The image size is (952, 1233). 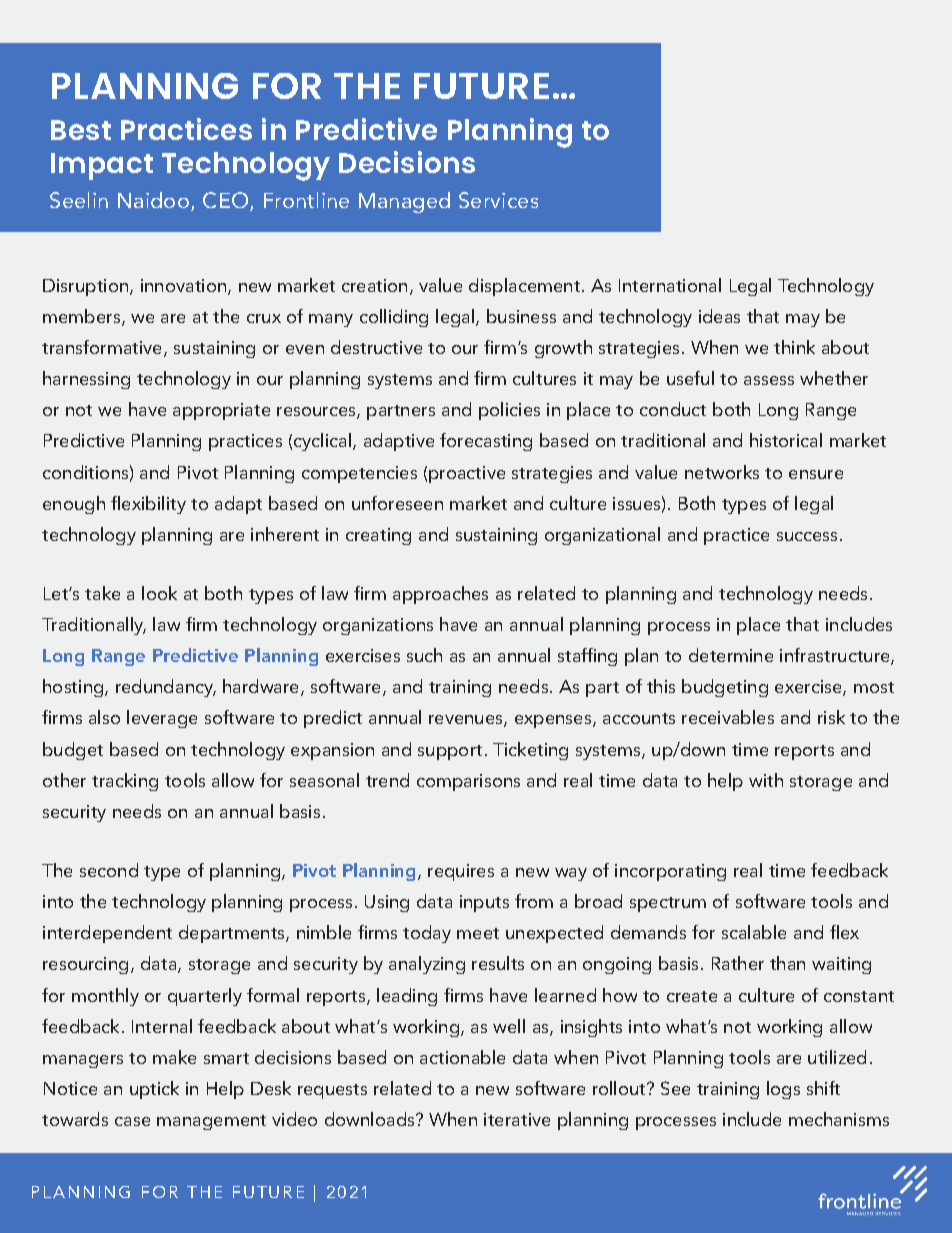 What do you see at coordinates (467, 474) in the document?
I see `proactive` at bounding box center [467, 474].
